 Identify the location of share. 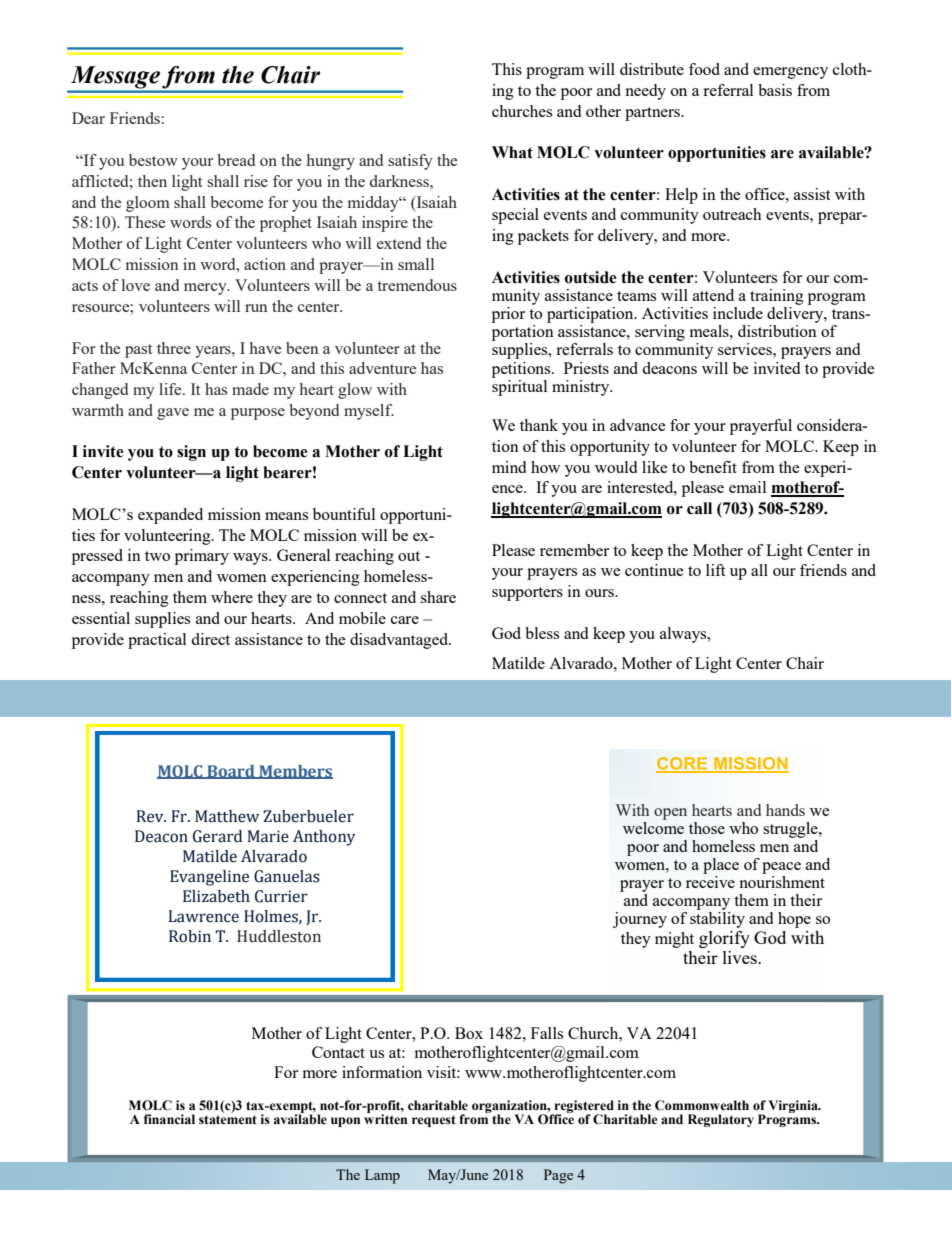
(438, 597).
